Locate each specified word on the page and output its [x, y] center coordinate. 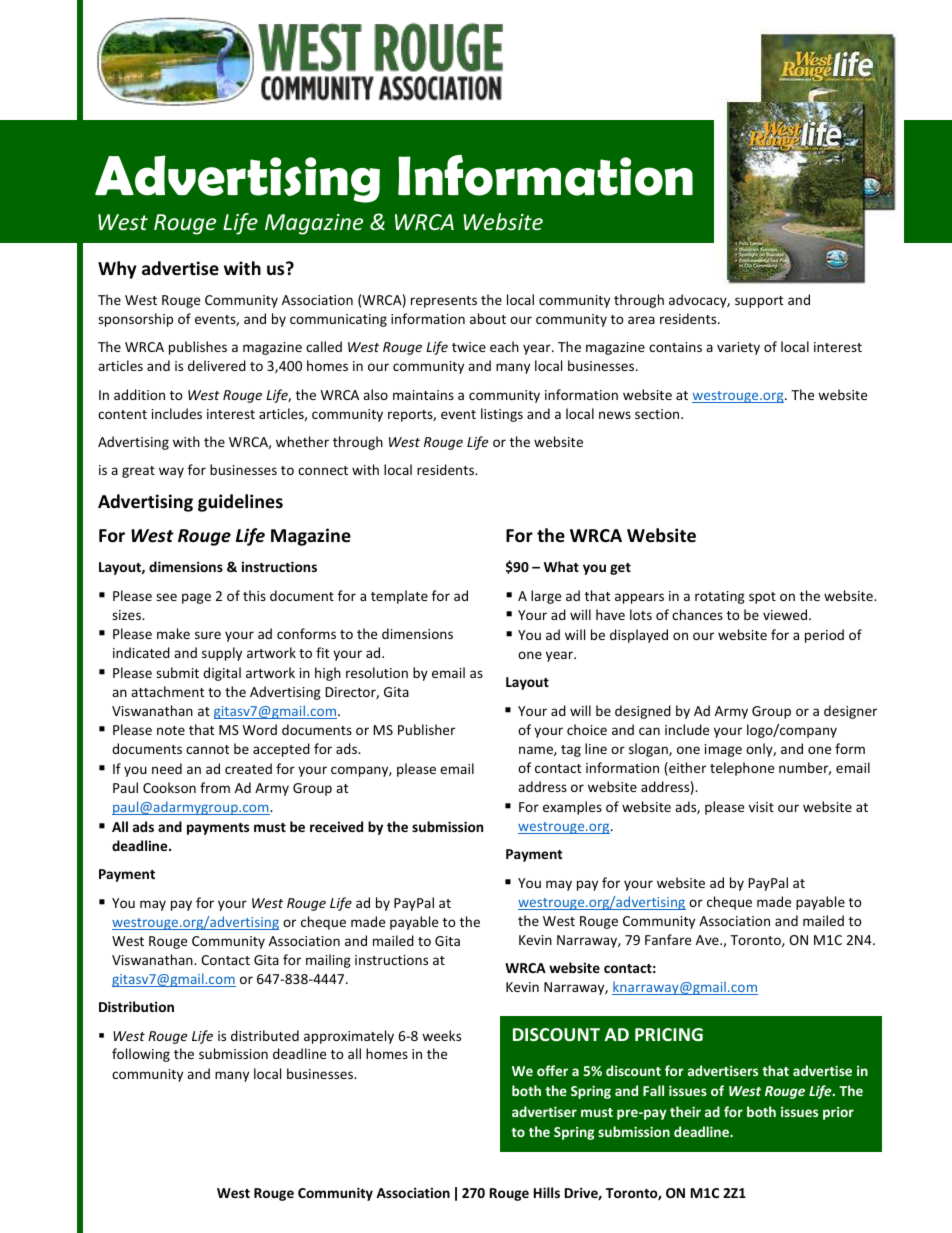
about [488, 318]
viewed [786, 614]
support [759, 302]
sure [208, 635]
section [658, 414]
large [546, 597]
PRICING [669, 1034]
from [215, 787]
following [141, 1055]
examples [572, 808]
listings [502, 415]
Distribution [136, 1006]
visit [761, 807]
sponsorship [135, 320]
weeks [441, 1035]
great [138, 472]
